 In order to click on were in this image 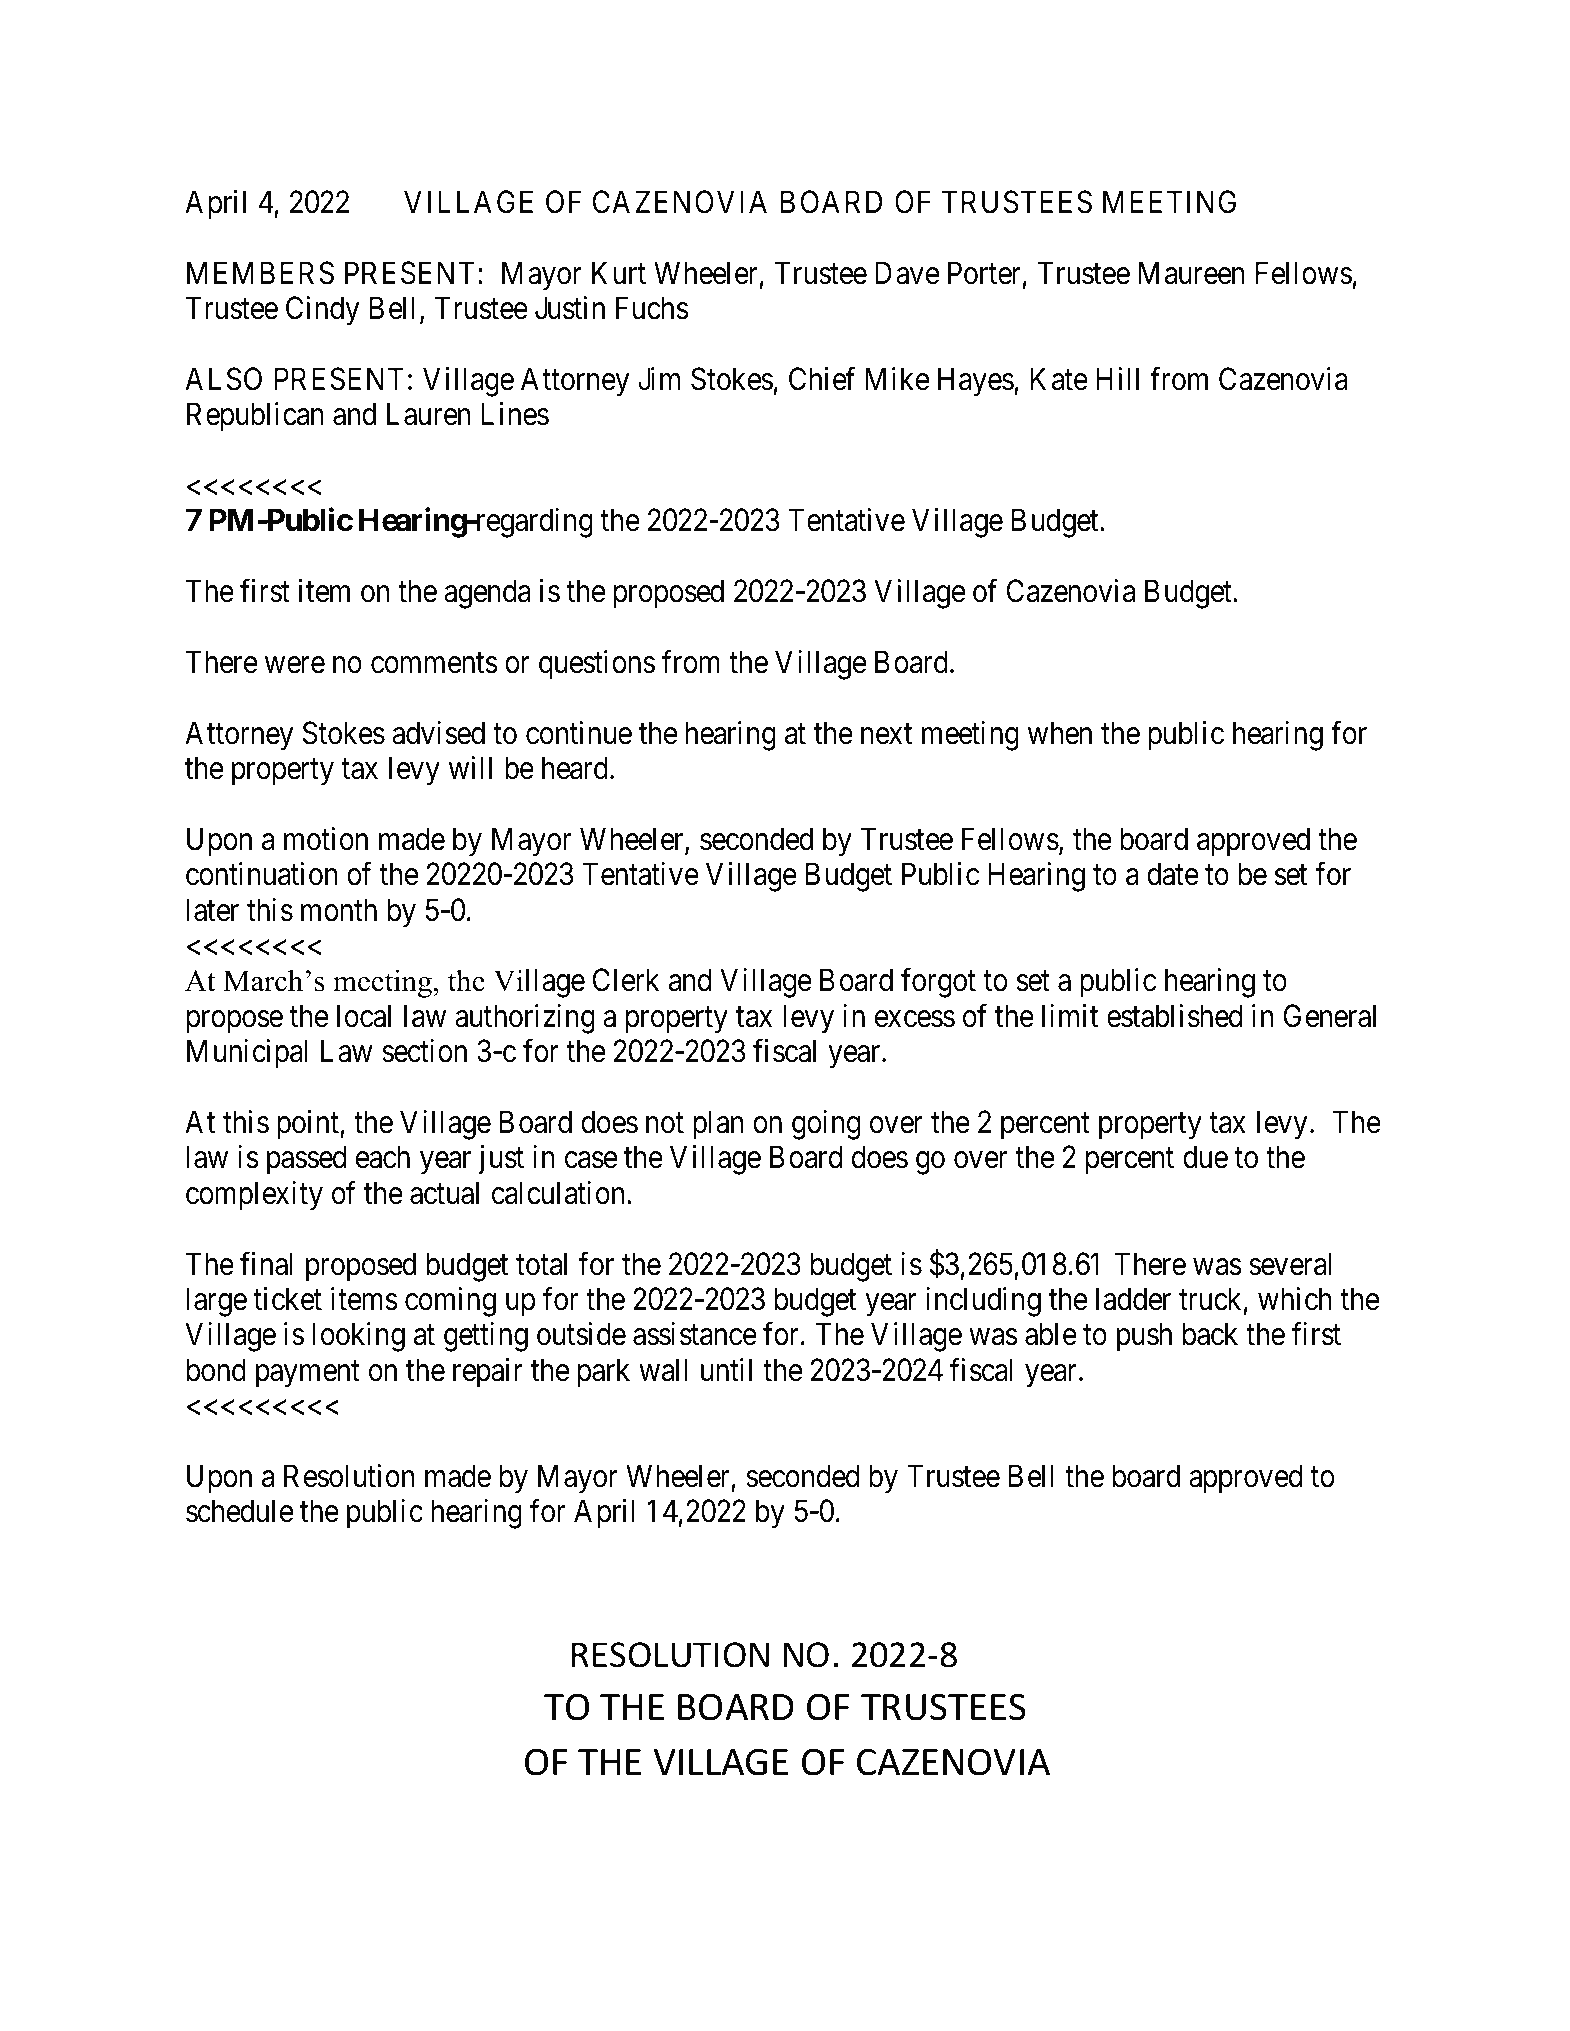, I will do `click(295, 665)`.
